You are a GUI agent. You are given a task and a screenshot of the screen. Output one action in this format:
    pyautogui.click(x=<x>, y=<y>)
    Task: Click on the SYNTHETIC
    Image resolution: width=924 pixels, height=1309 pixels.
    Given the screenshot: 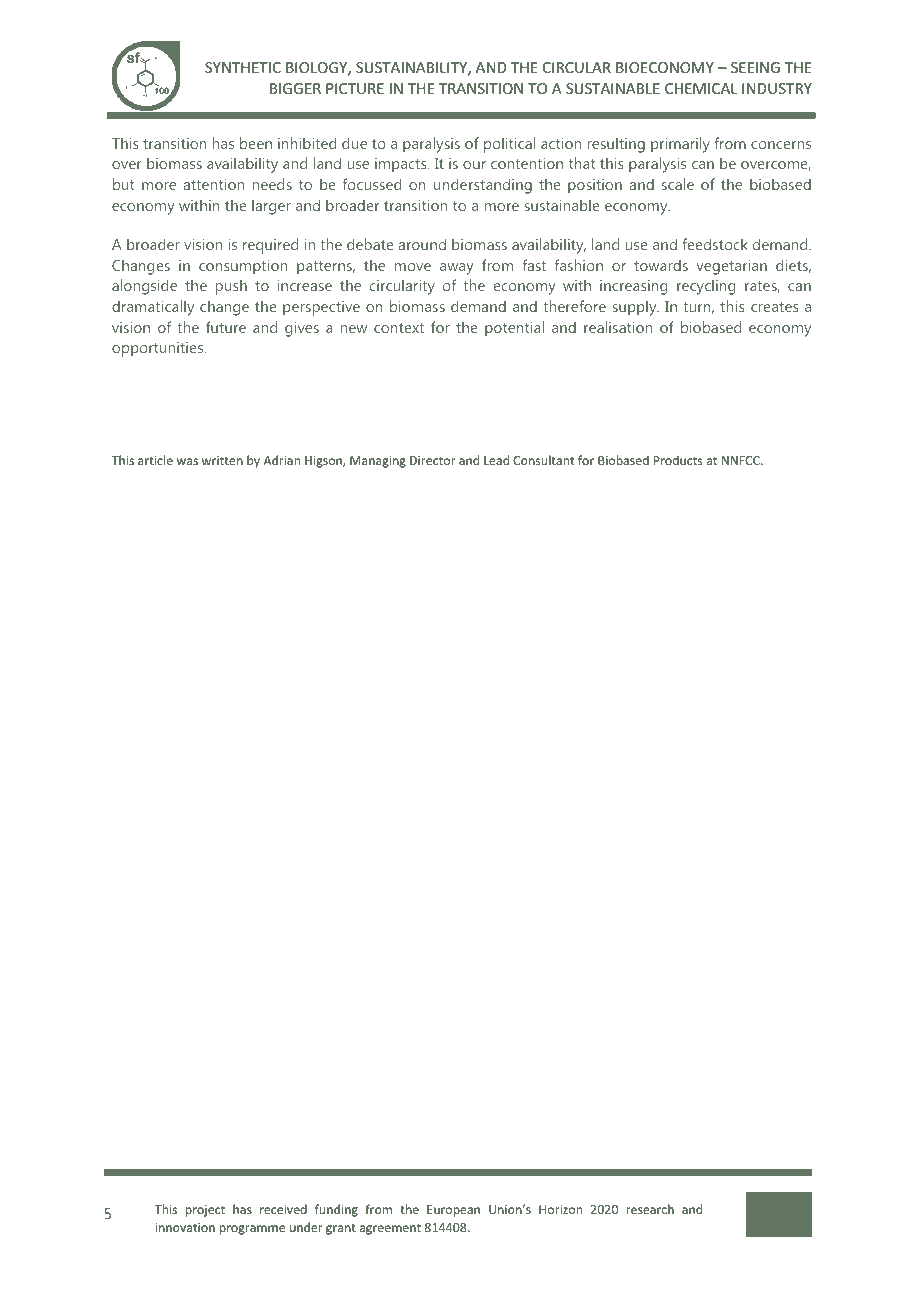 What is the action you would take?
    pyautogui.click(x=243, y=67)
